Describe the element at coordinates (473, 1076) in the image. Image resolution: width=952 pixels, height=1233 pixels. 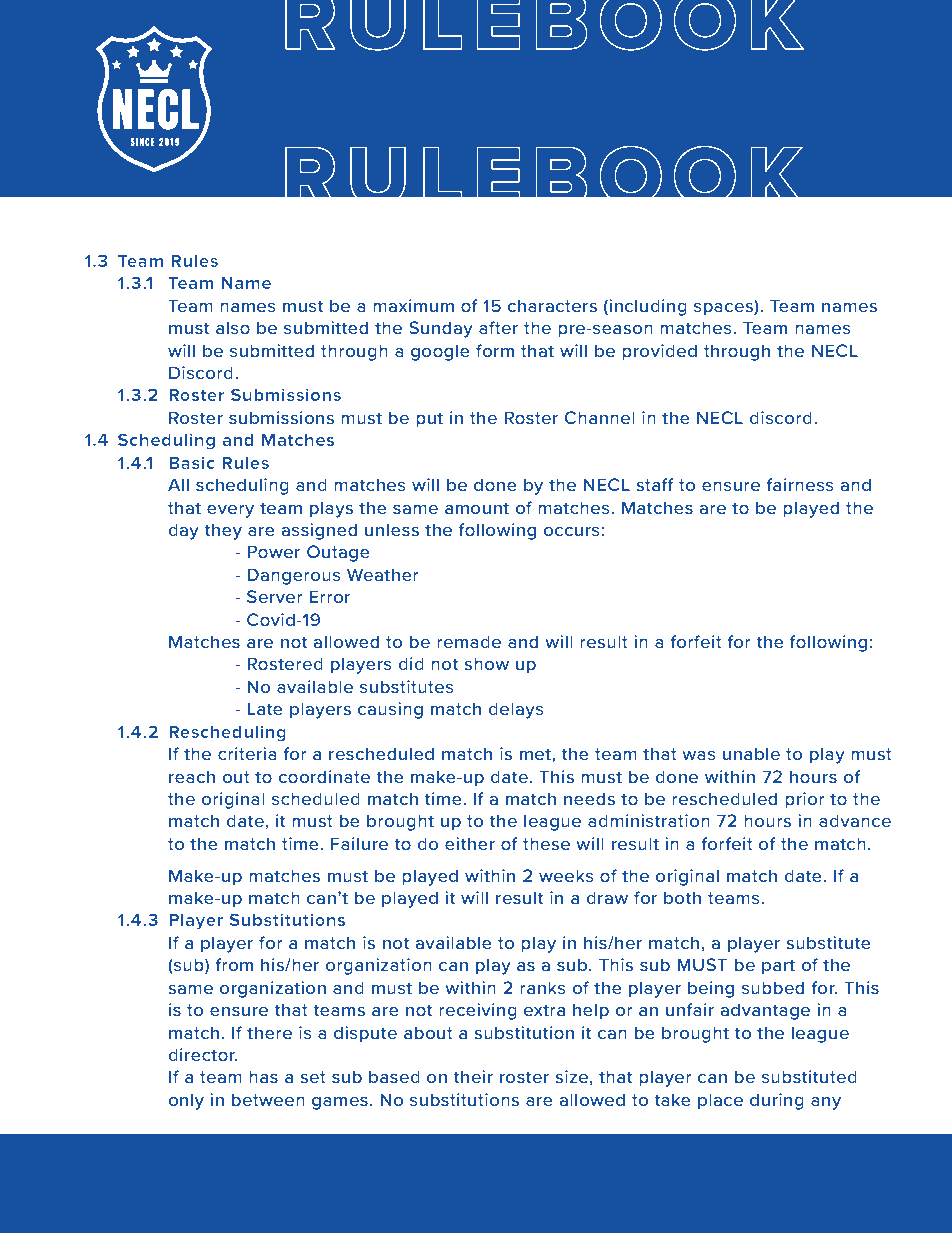
I see `their` at that location.
